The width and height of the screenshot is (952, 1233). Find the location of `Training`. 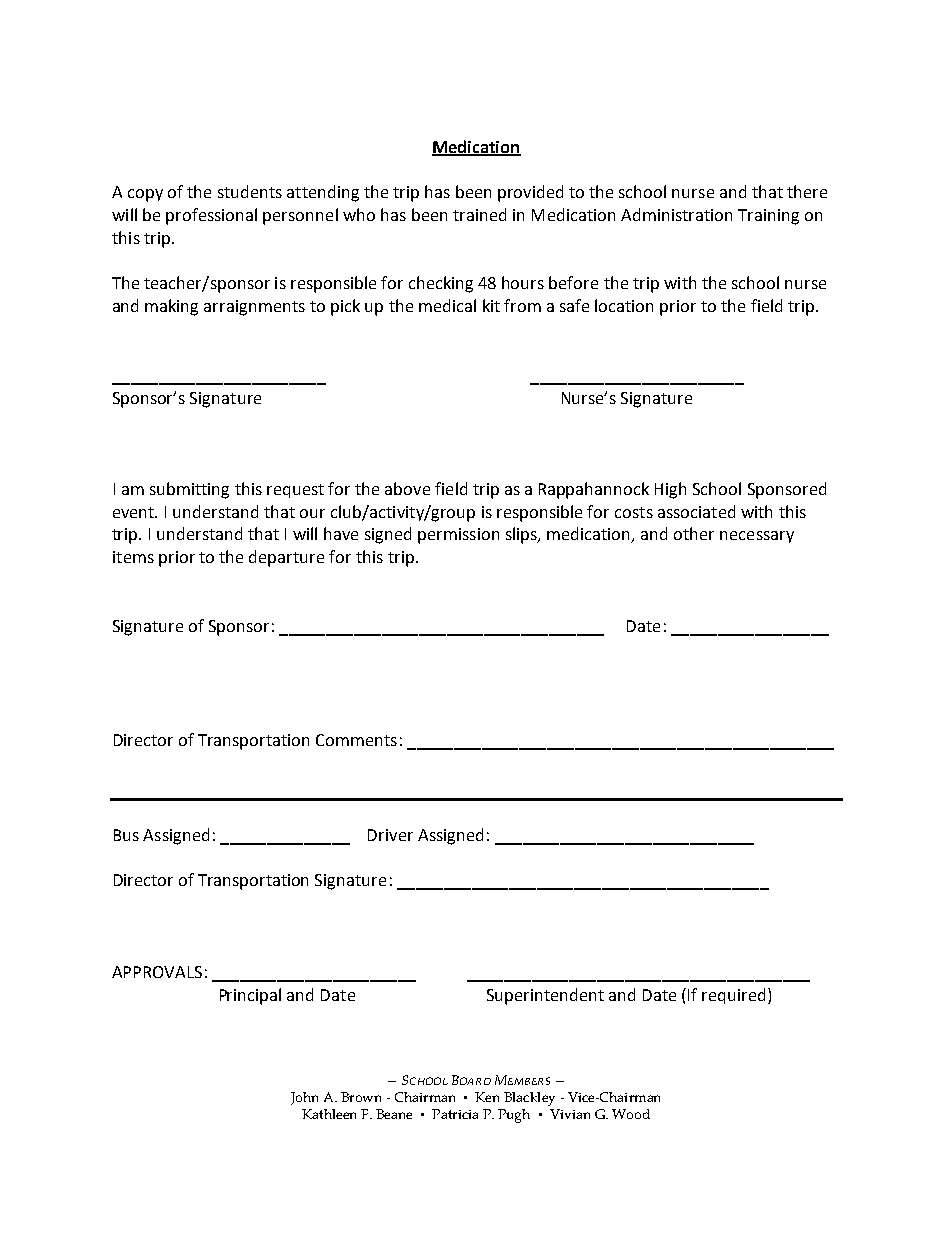

Training is located at coordinates (768, 217).
